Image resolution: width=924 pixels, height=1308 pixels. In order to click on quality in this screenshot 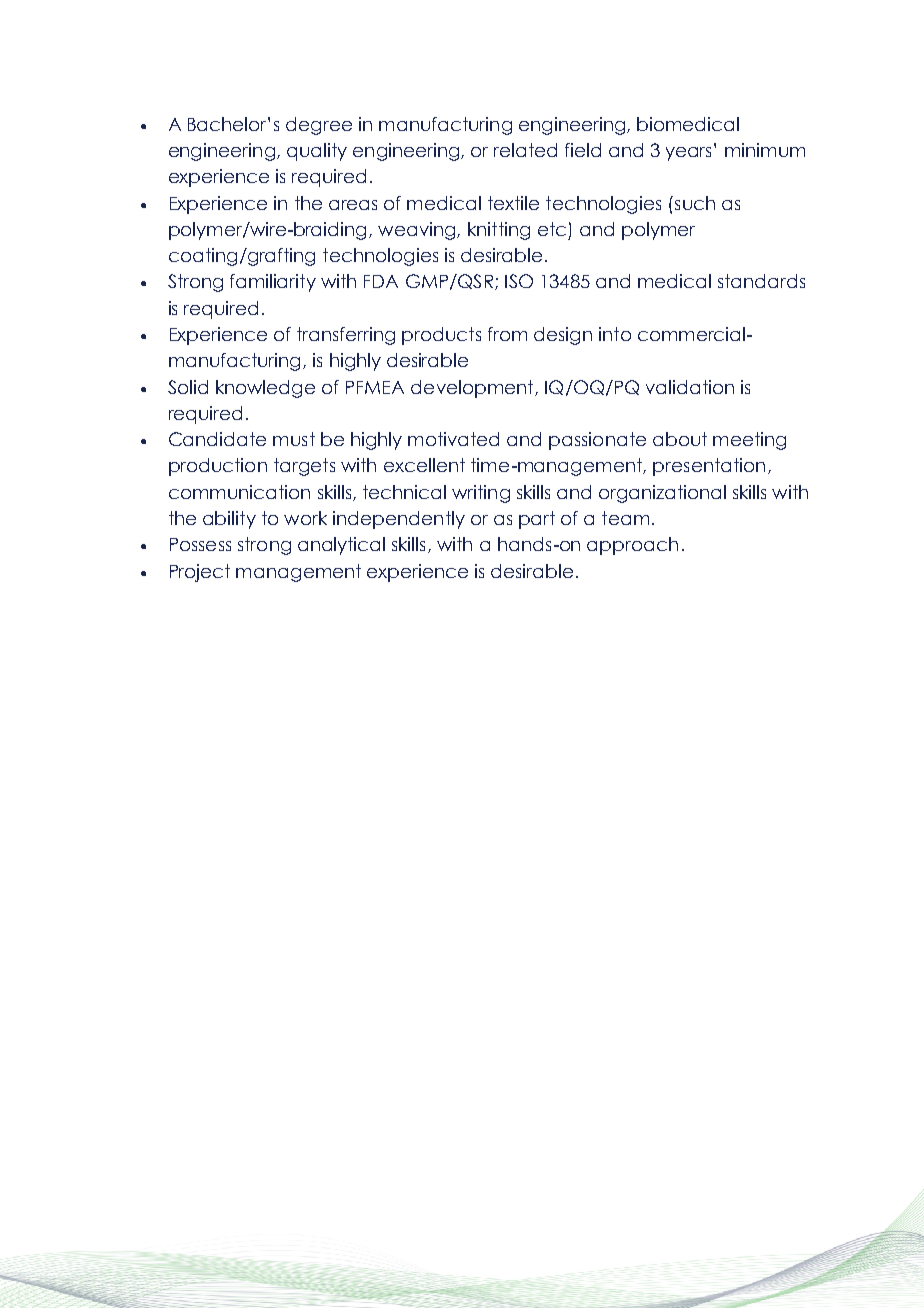, I will do `click(317, 152)`.
